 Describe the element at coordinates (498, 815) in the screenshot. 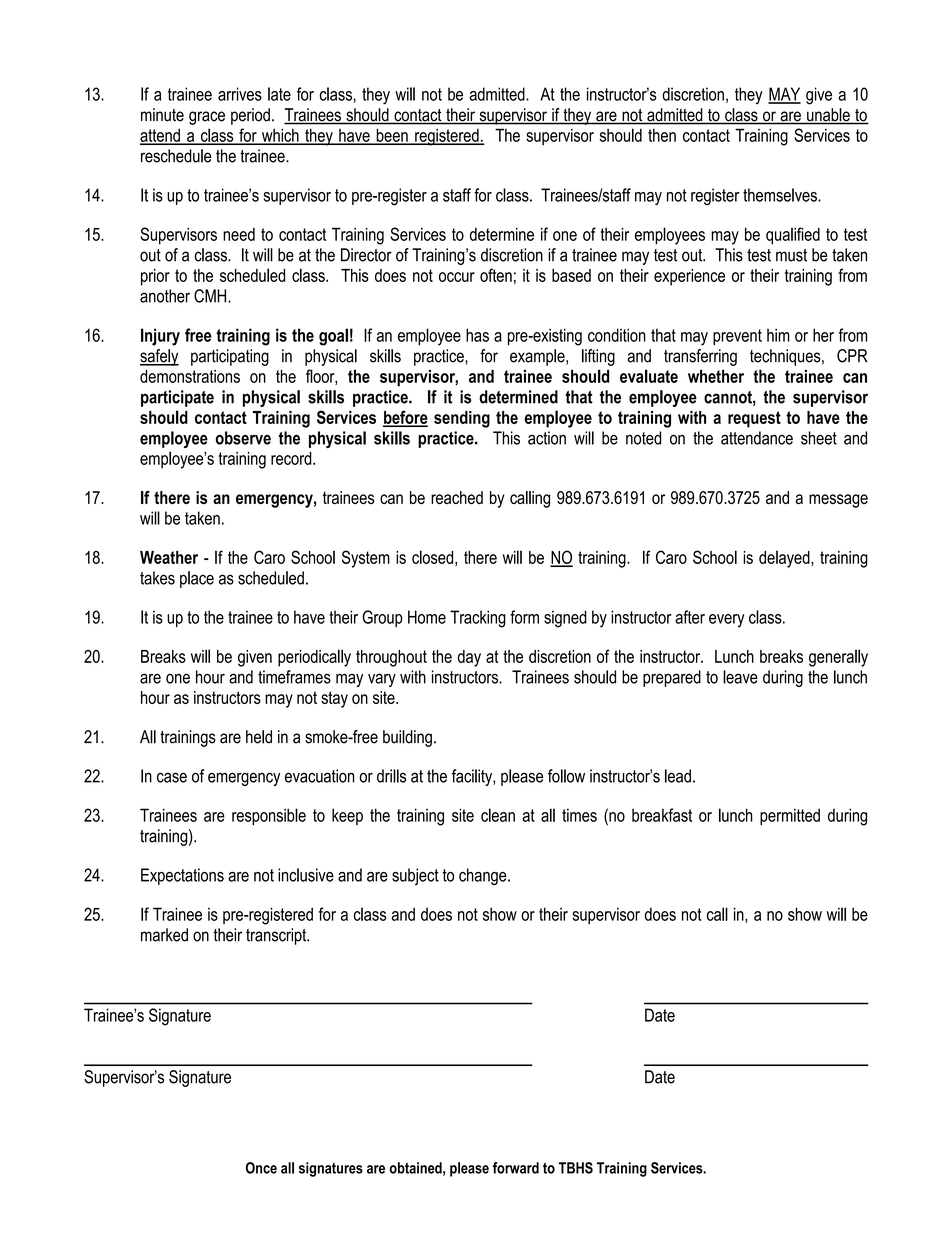

I see `clean` at that location.
